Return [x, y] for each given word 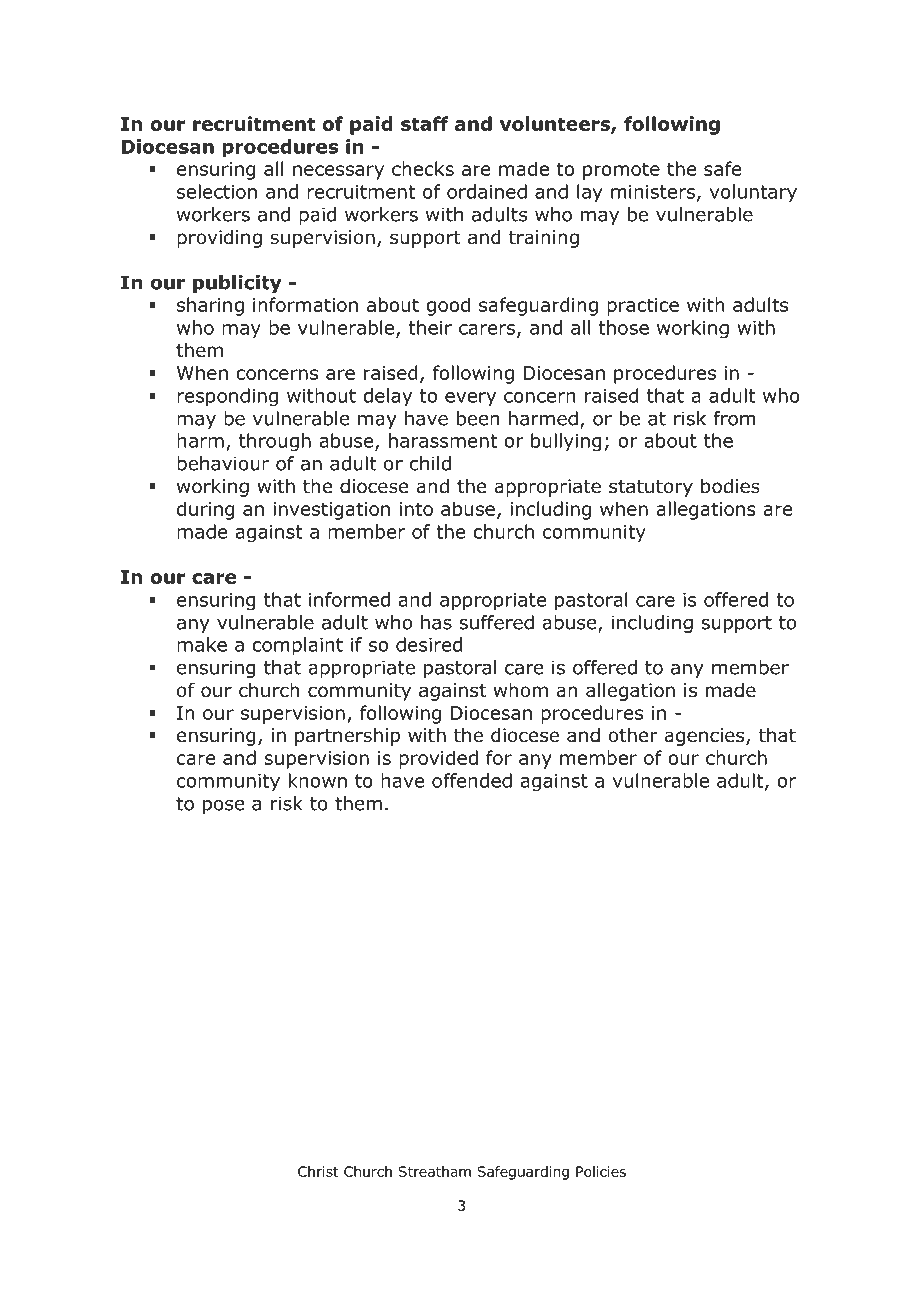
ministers [653, 192]
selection [217, 191]
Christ [318, 1171]
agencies [705, 737]
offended [472, 780]
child [430, 463]
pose [223, 807]
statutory [651, 488]
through [275, 442]
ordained [487, 191]
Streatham [434, 1171]
